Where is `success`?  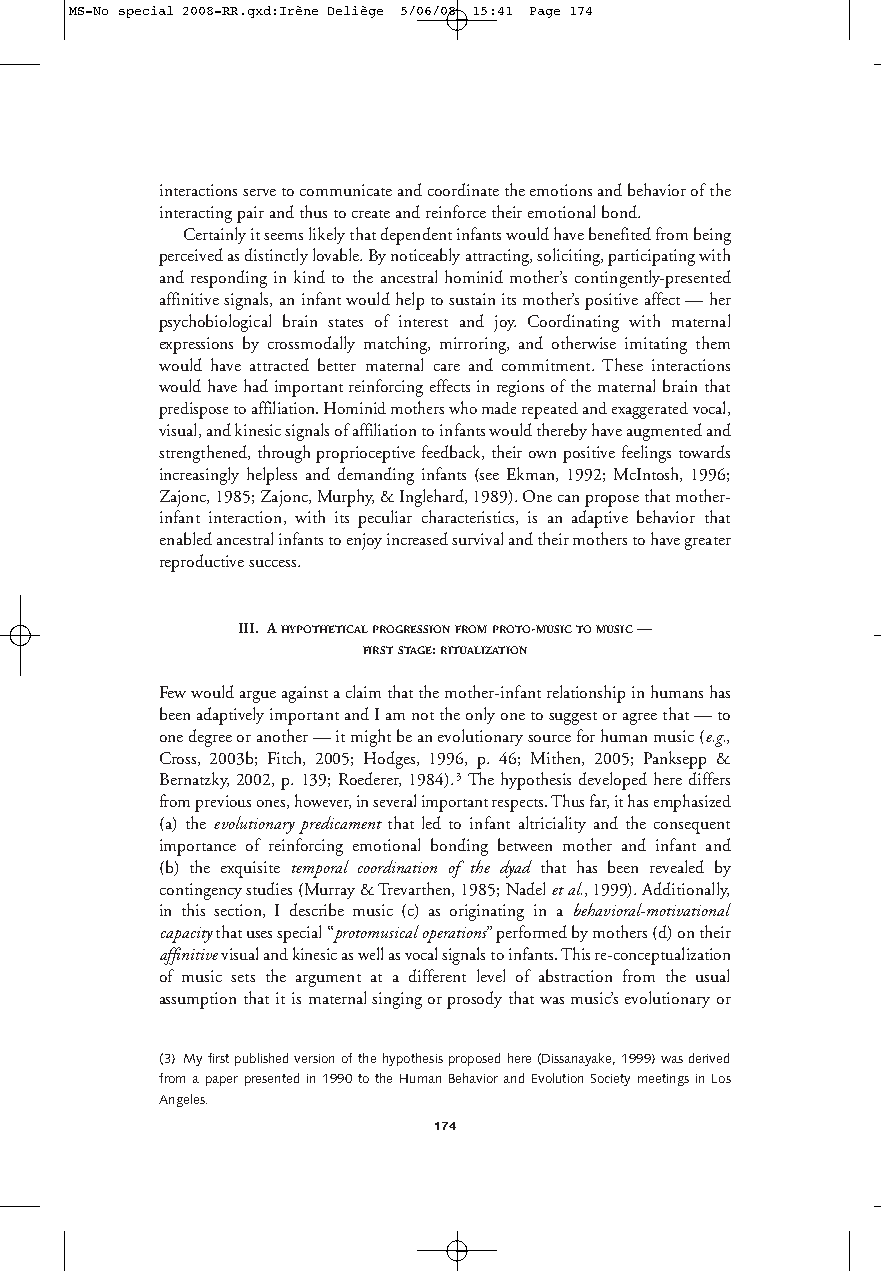
success is located at coordinates (274, 563).
